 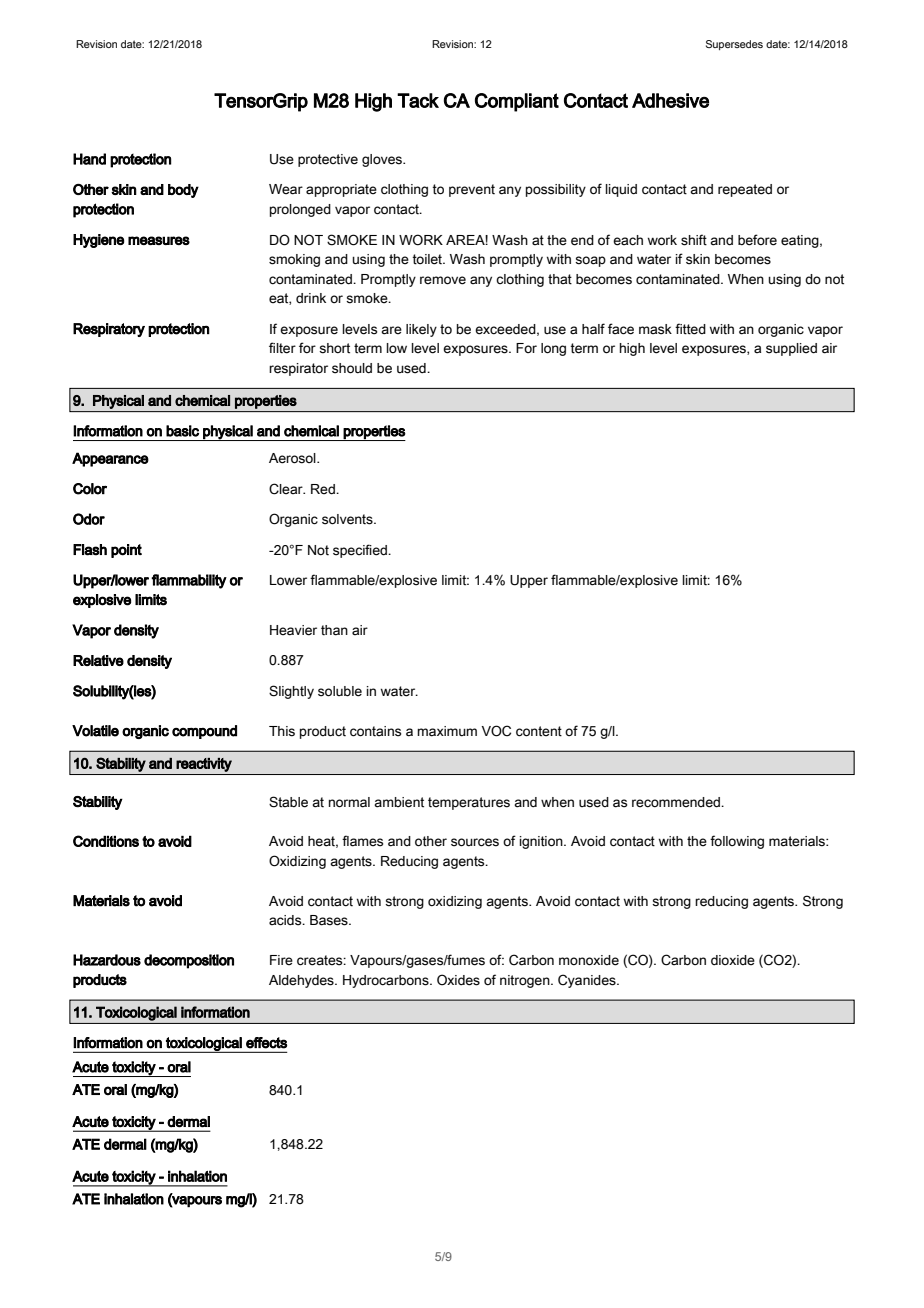 I want to click on point, so click(x=126, y=551).
